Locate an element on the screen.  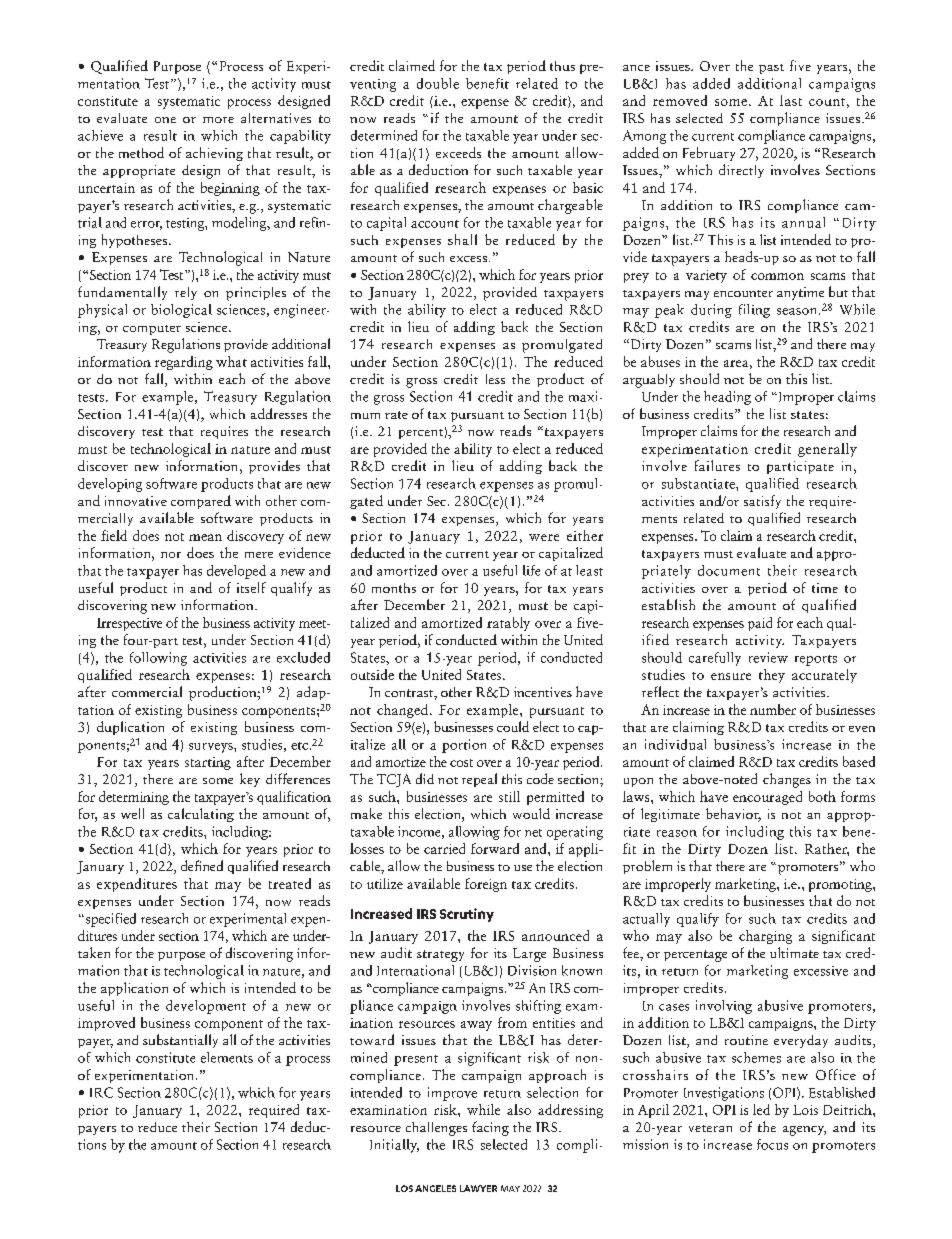
facing is located at coordinates (490, 1128).
